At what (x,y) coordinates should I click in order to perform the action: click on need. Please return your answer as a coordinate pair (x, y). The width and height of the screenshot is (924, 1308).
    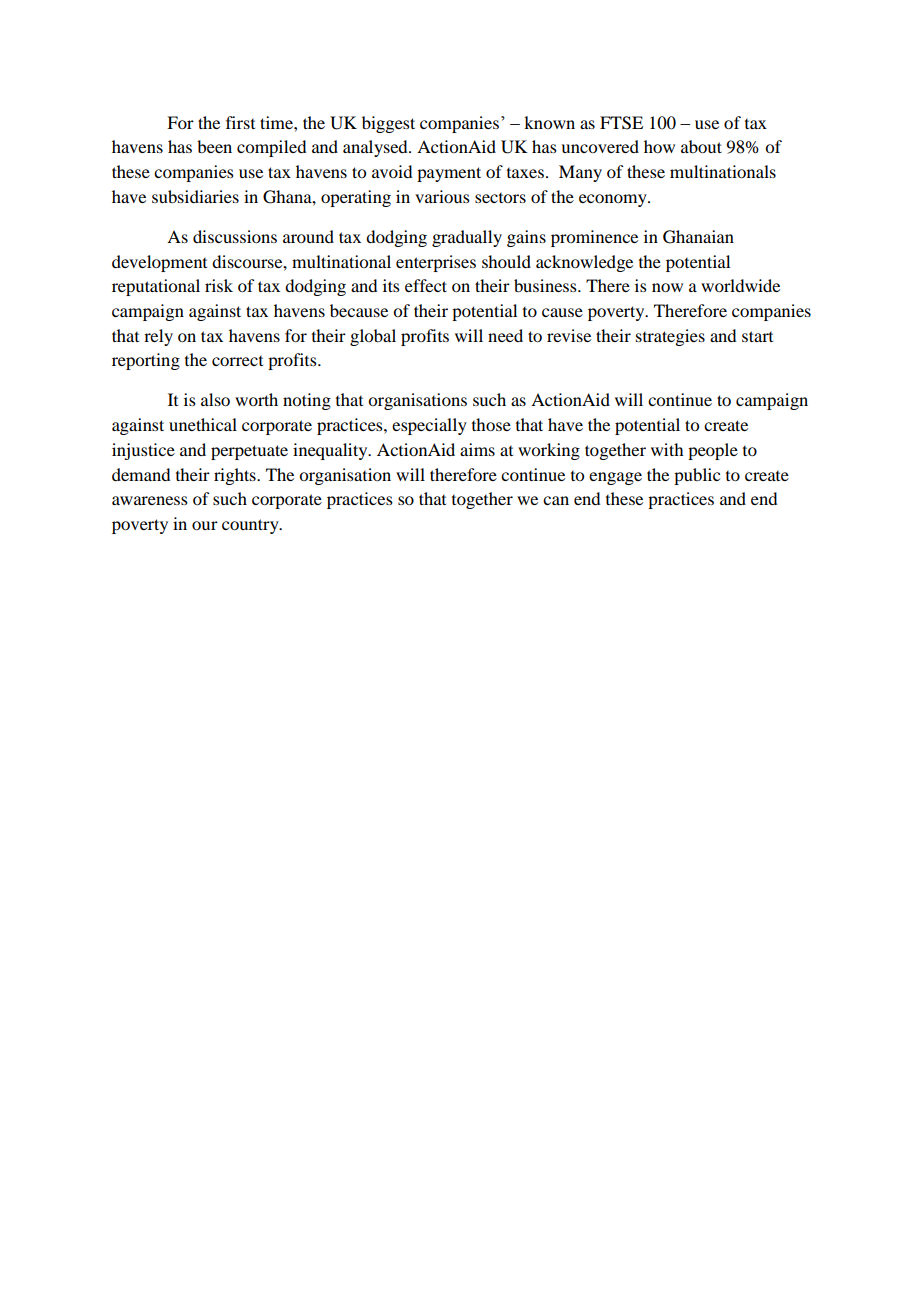
    Looking at the image, I should click on (505, 335).
